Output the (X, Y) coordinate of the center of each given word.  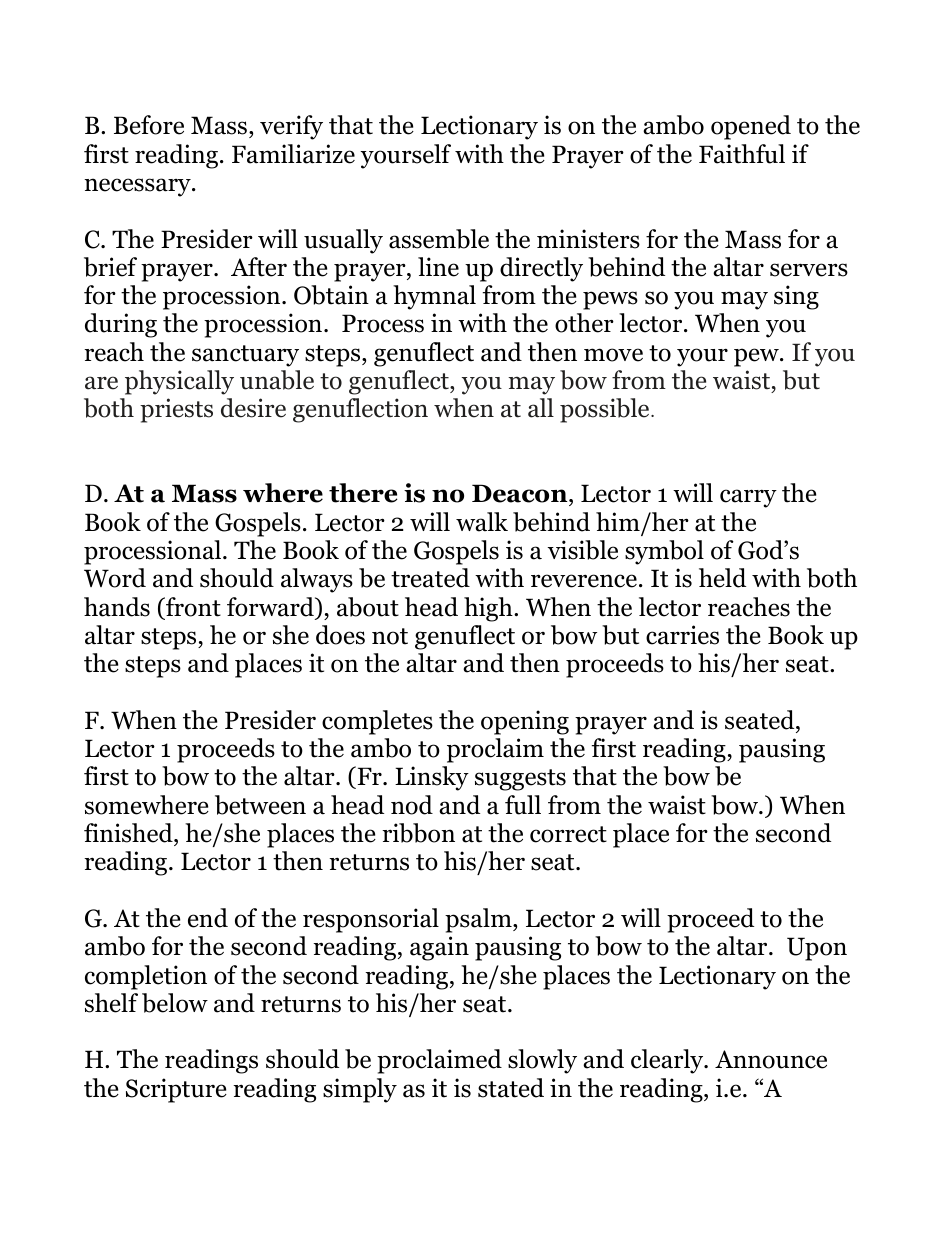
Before (149, 125)
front (192, 607)
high (489, 609)
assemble (439, 239)
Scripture (176, 1090)
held (722, 578)
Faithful (742, 154)
